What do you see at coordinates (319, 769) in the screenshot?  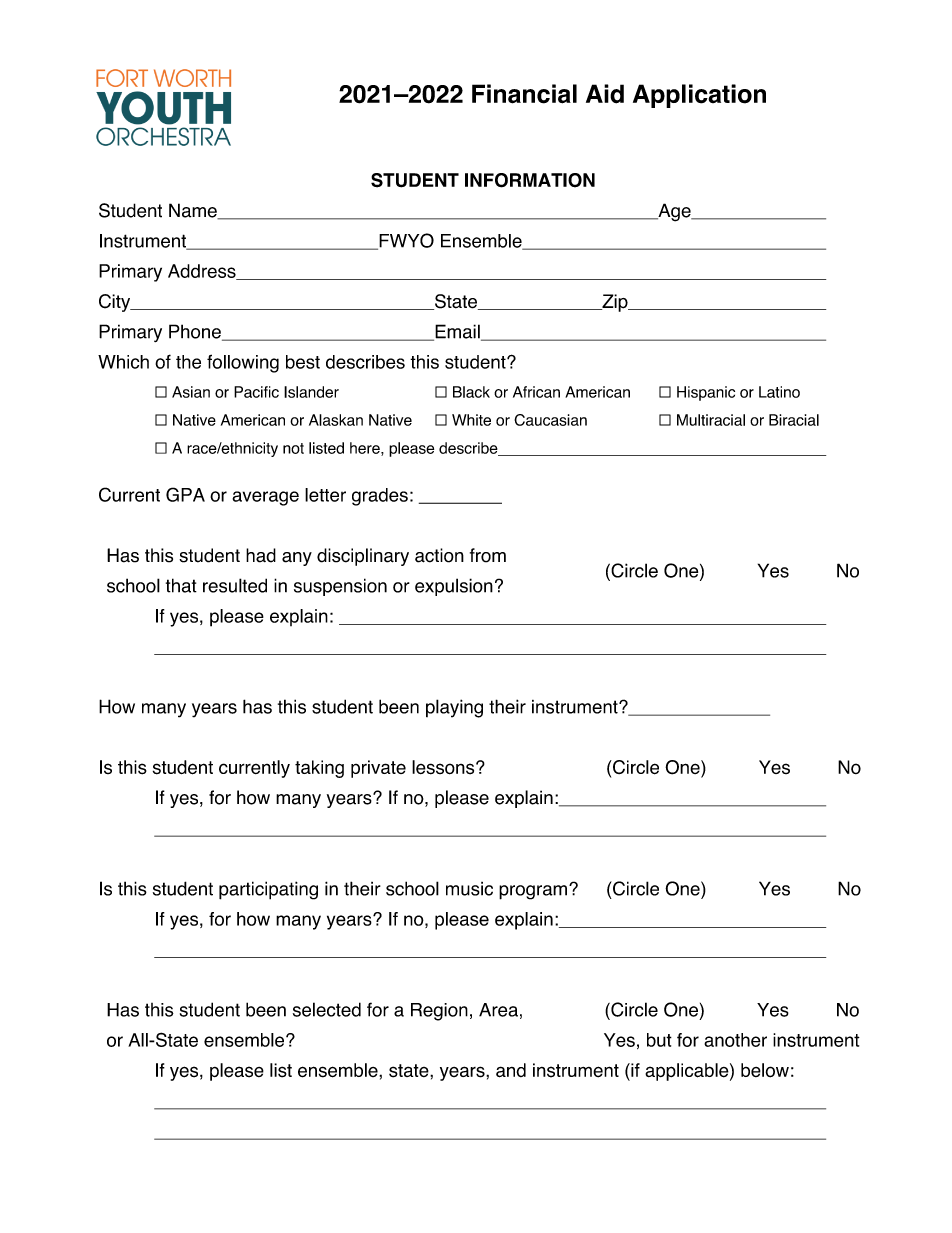 I see `taking` at bounding box center [319, 769].
